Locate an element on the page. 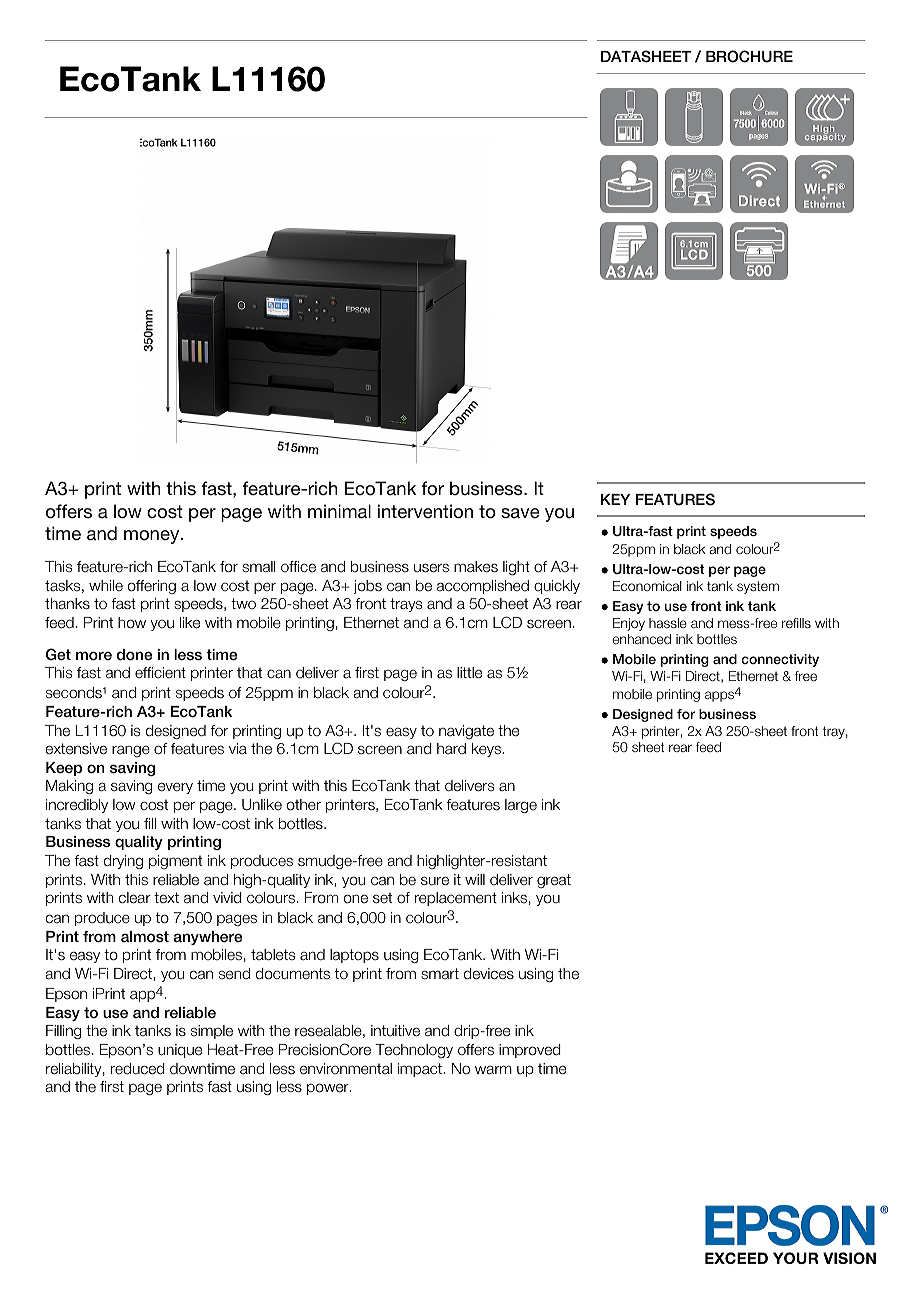  improved is located at coordinates (530, 1051).
